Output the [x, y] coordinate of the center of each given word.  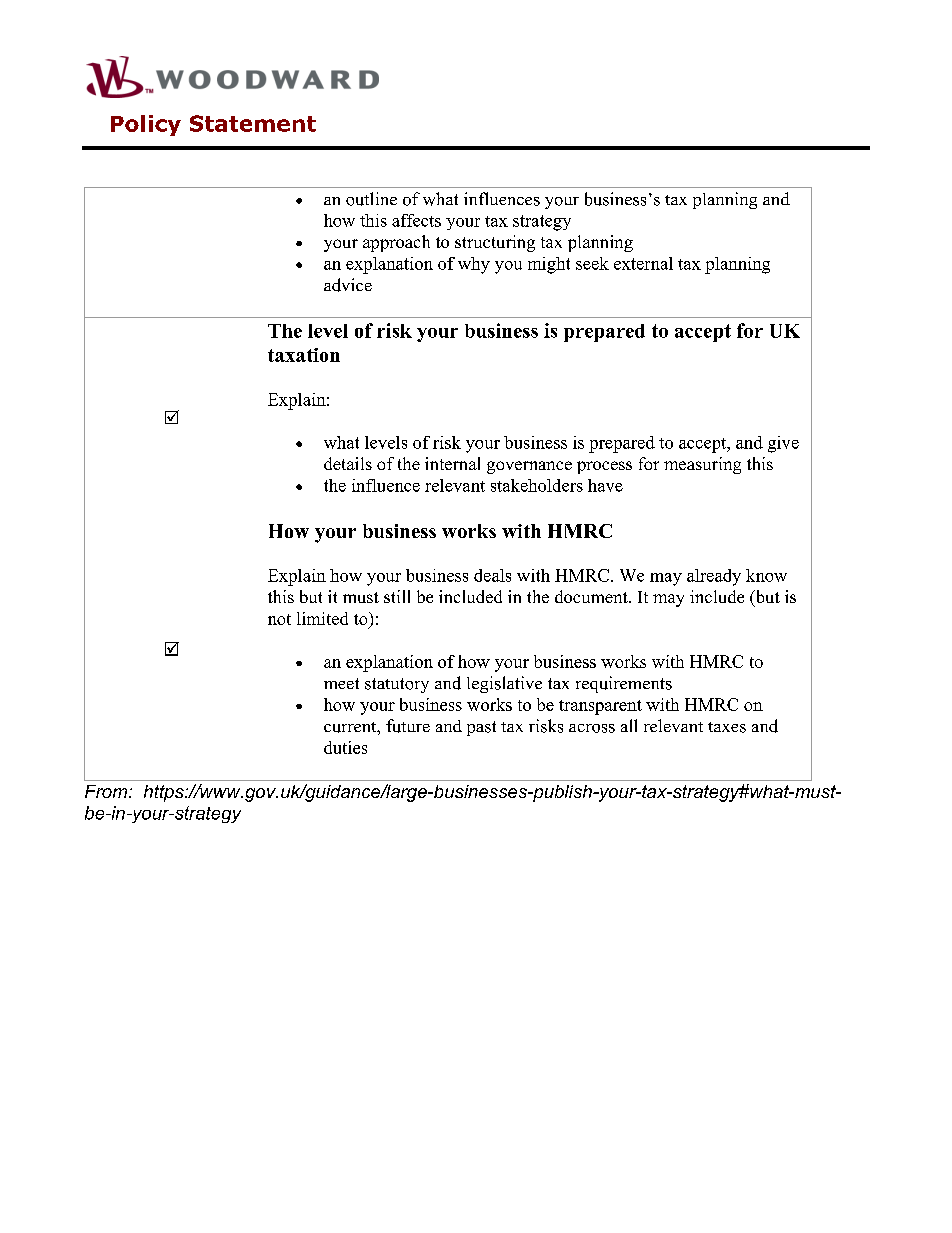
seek [592, 263]
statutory [397, 685]
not [279, 619]
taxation [304, 355]
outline [371, 199]
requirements [624, 684]
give [783, 444]
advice [348, 285]
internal [452, 463]
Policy [146, 125]
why [474, 265]
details [348, 463]
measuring [702, 465]
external [643, 263]
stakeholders [537, 485]
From [107, 791]
